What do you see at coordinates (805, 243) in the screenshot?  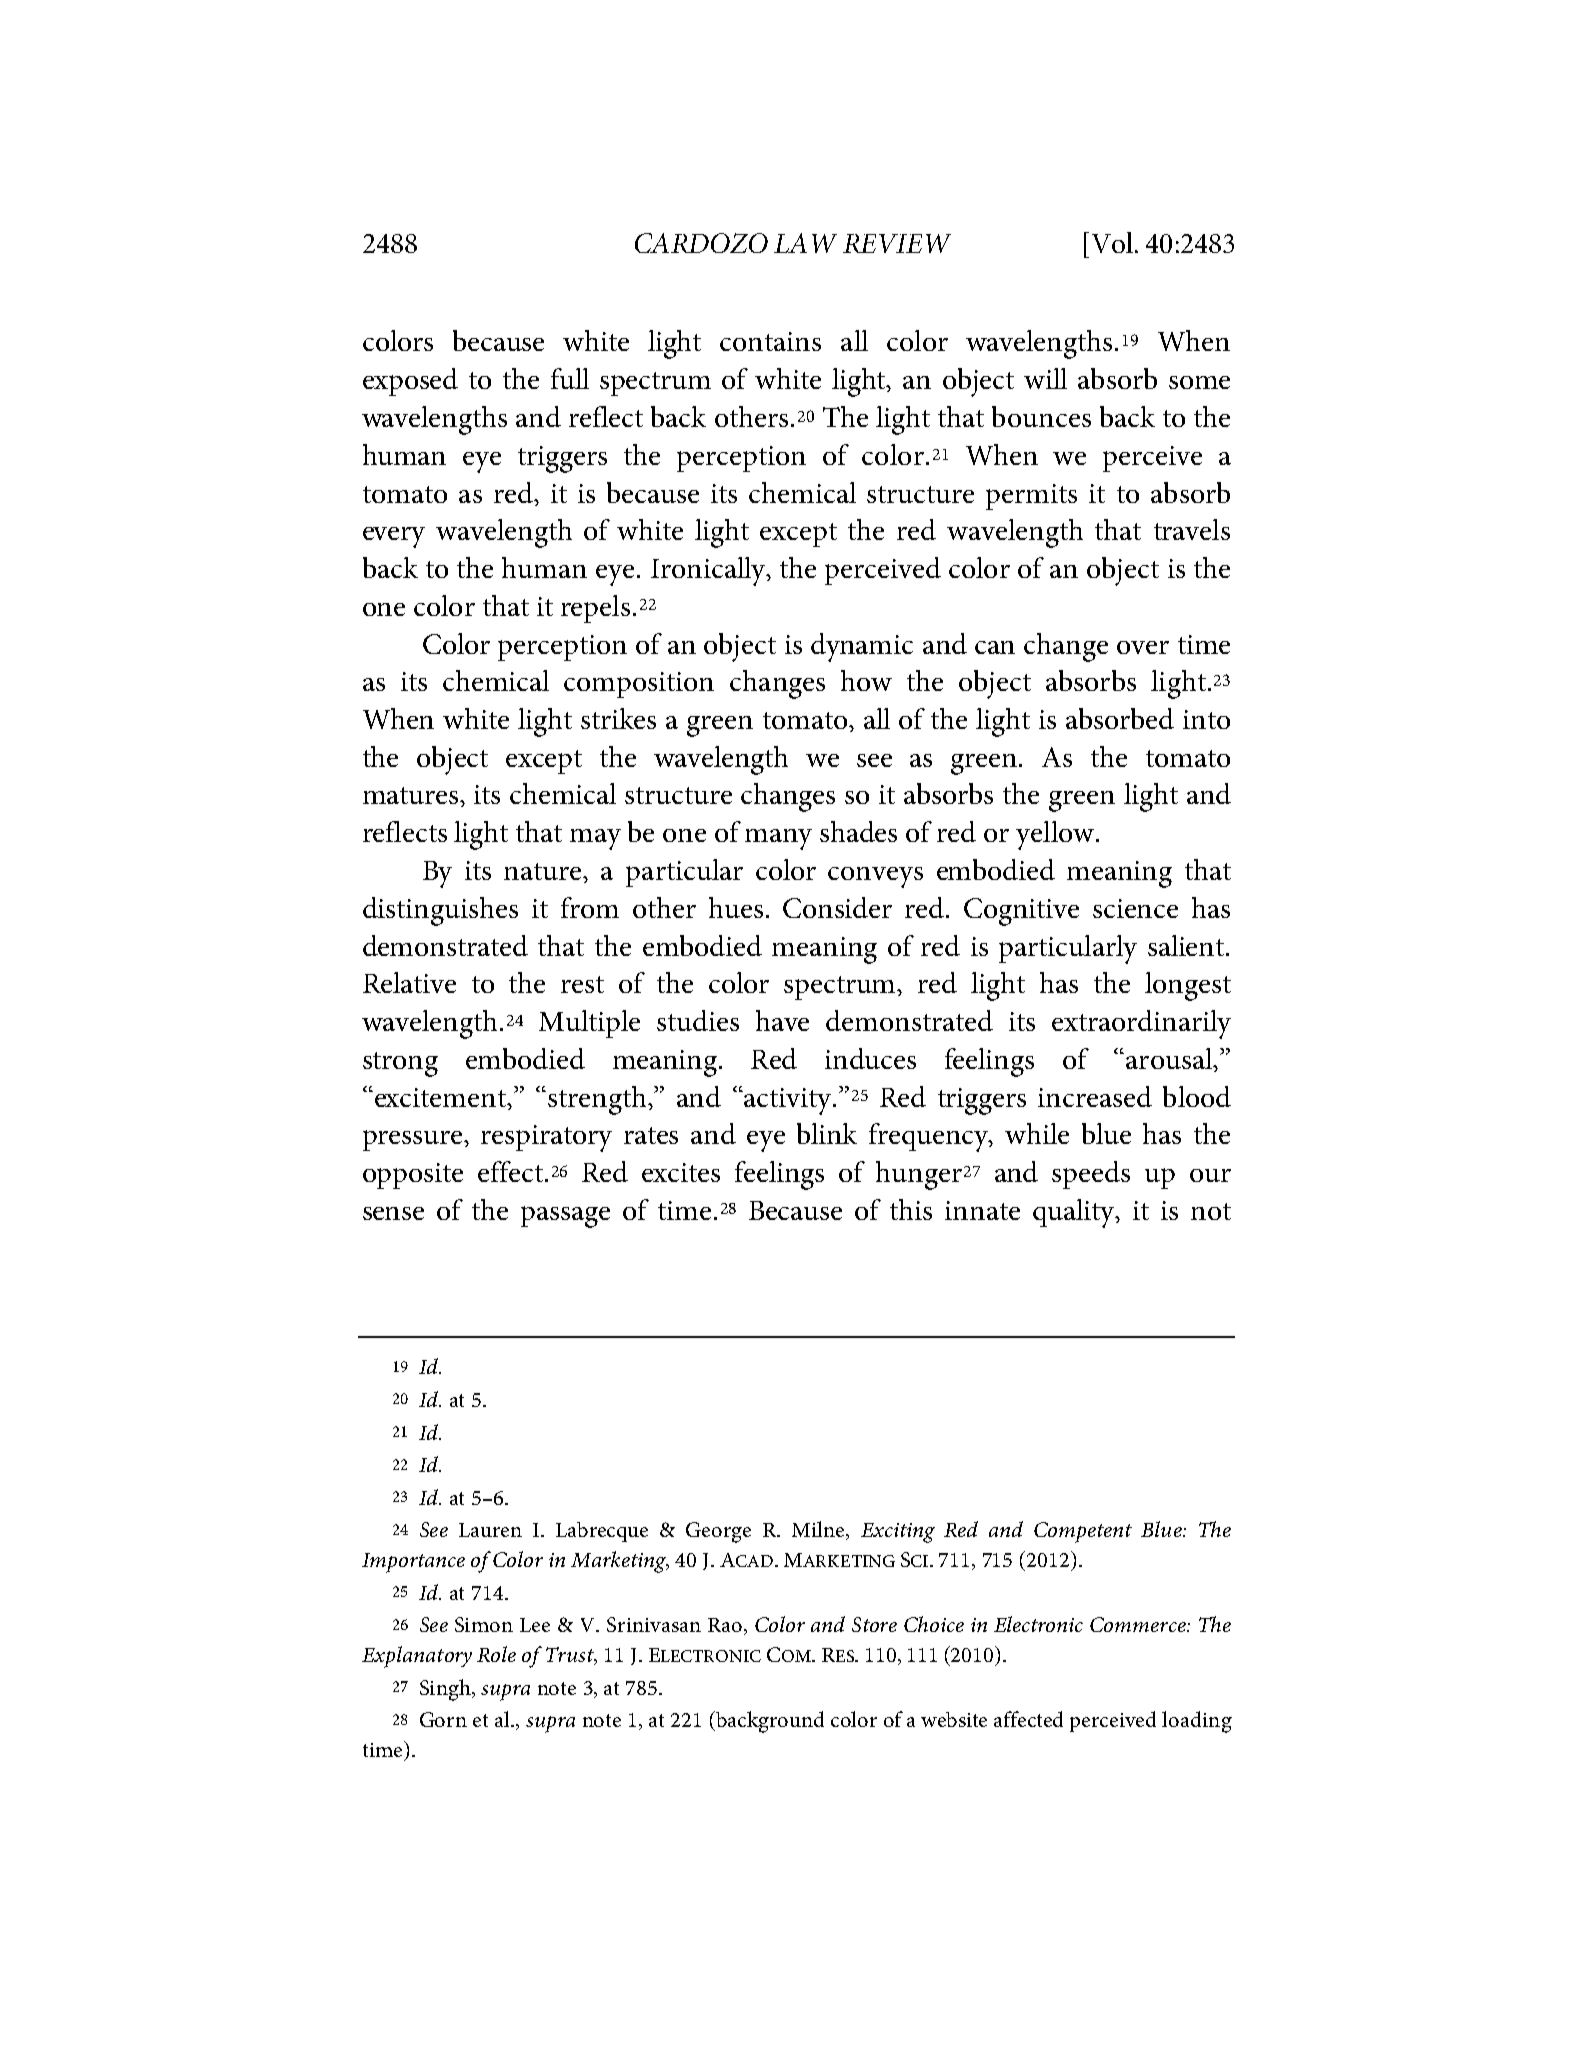 I see `LAW` at bounding box center [805, 243].
